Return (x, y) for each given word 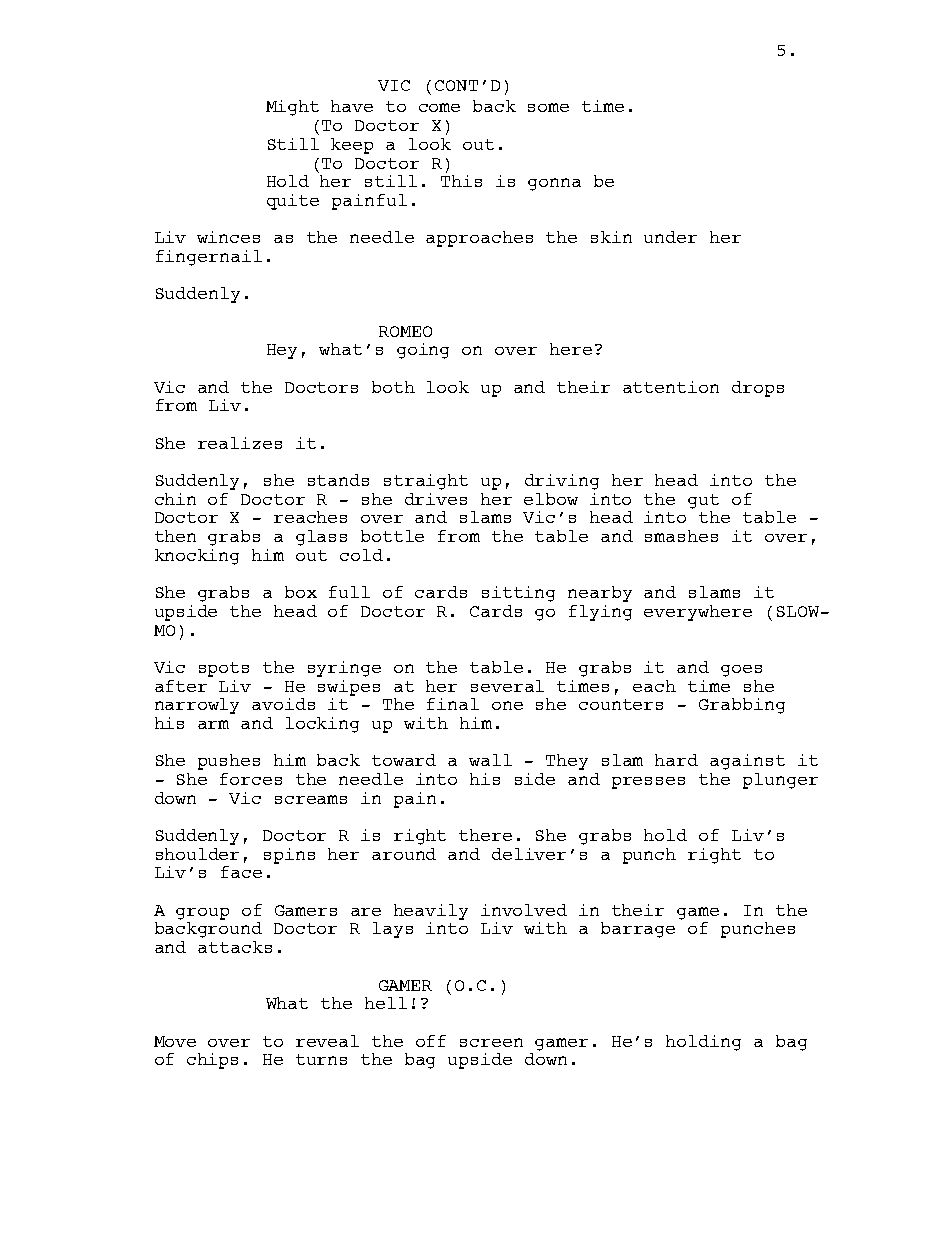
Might (292, 108)
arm (213, 724)
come (439, 107)
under (670, 237)
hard (676, 760)
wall (490, 760)
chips (212, 1061)
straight (426, 482)
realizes (240, 443)
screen (491, 1042)
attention (671, 387)
